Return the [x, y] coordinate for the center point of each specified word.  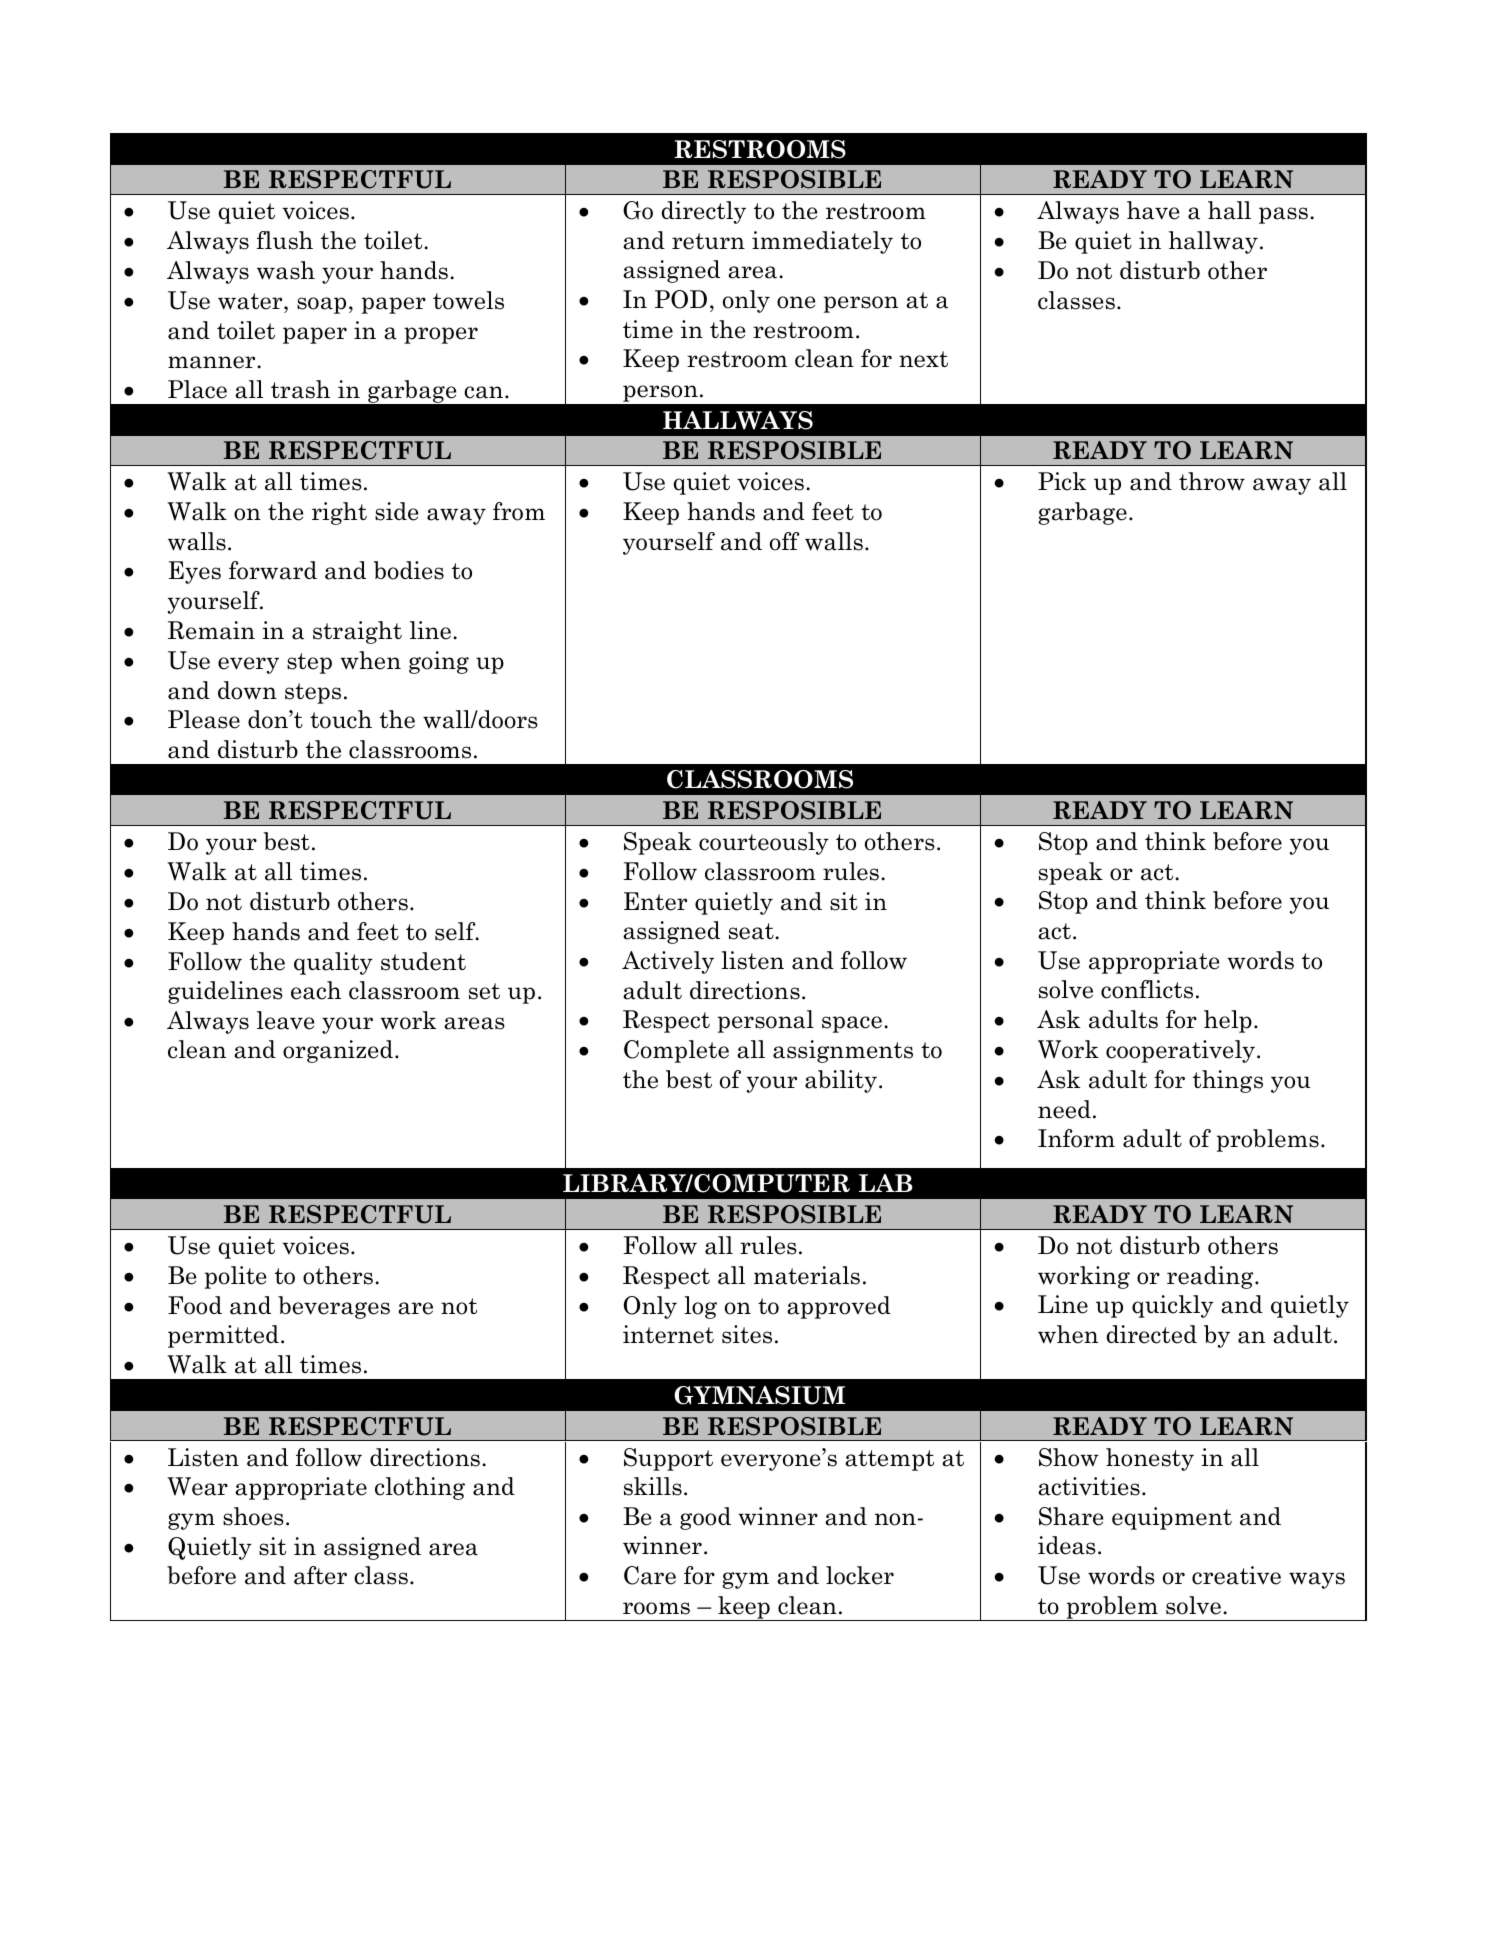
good [705, 1518]
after [320, 1575]
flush [285, 240]
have [1153, 210]
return [708, 241]
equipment [1172, 1518]
